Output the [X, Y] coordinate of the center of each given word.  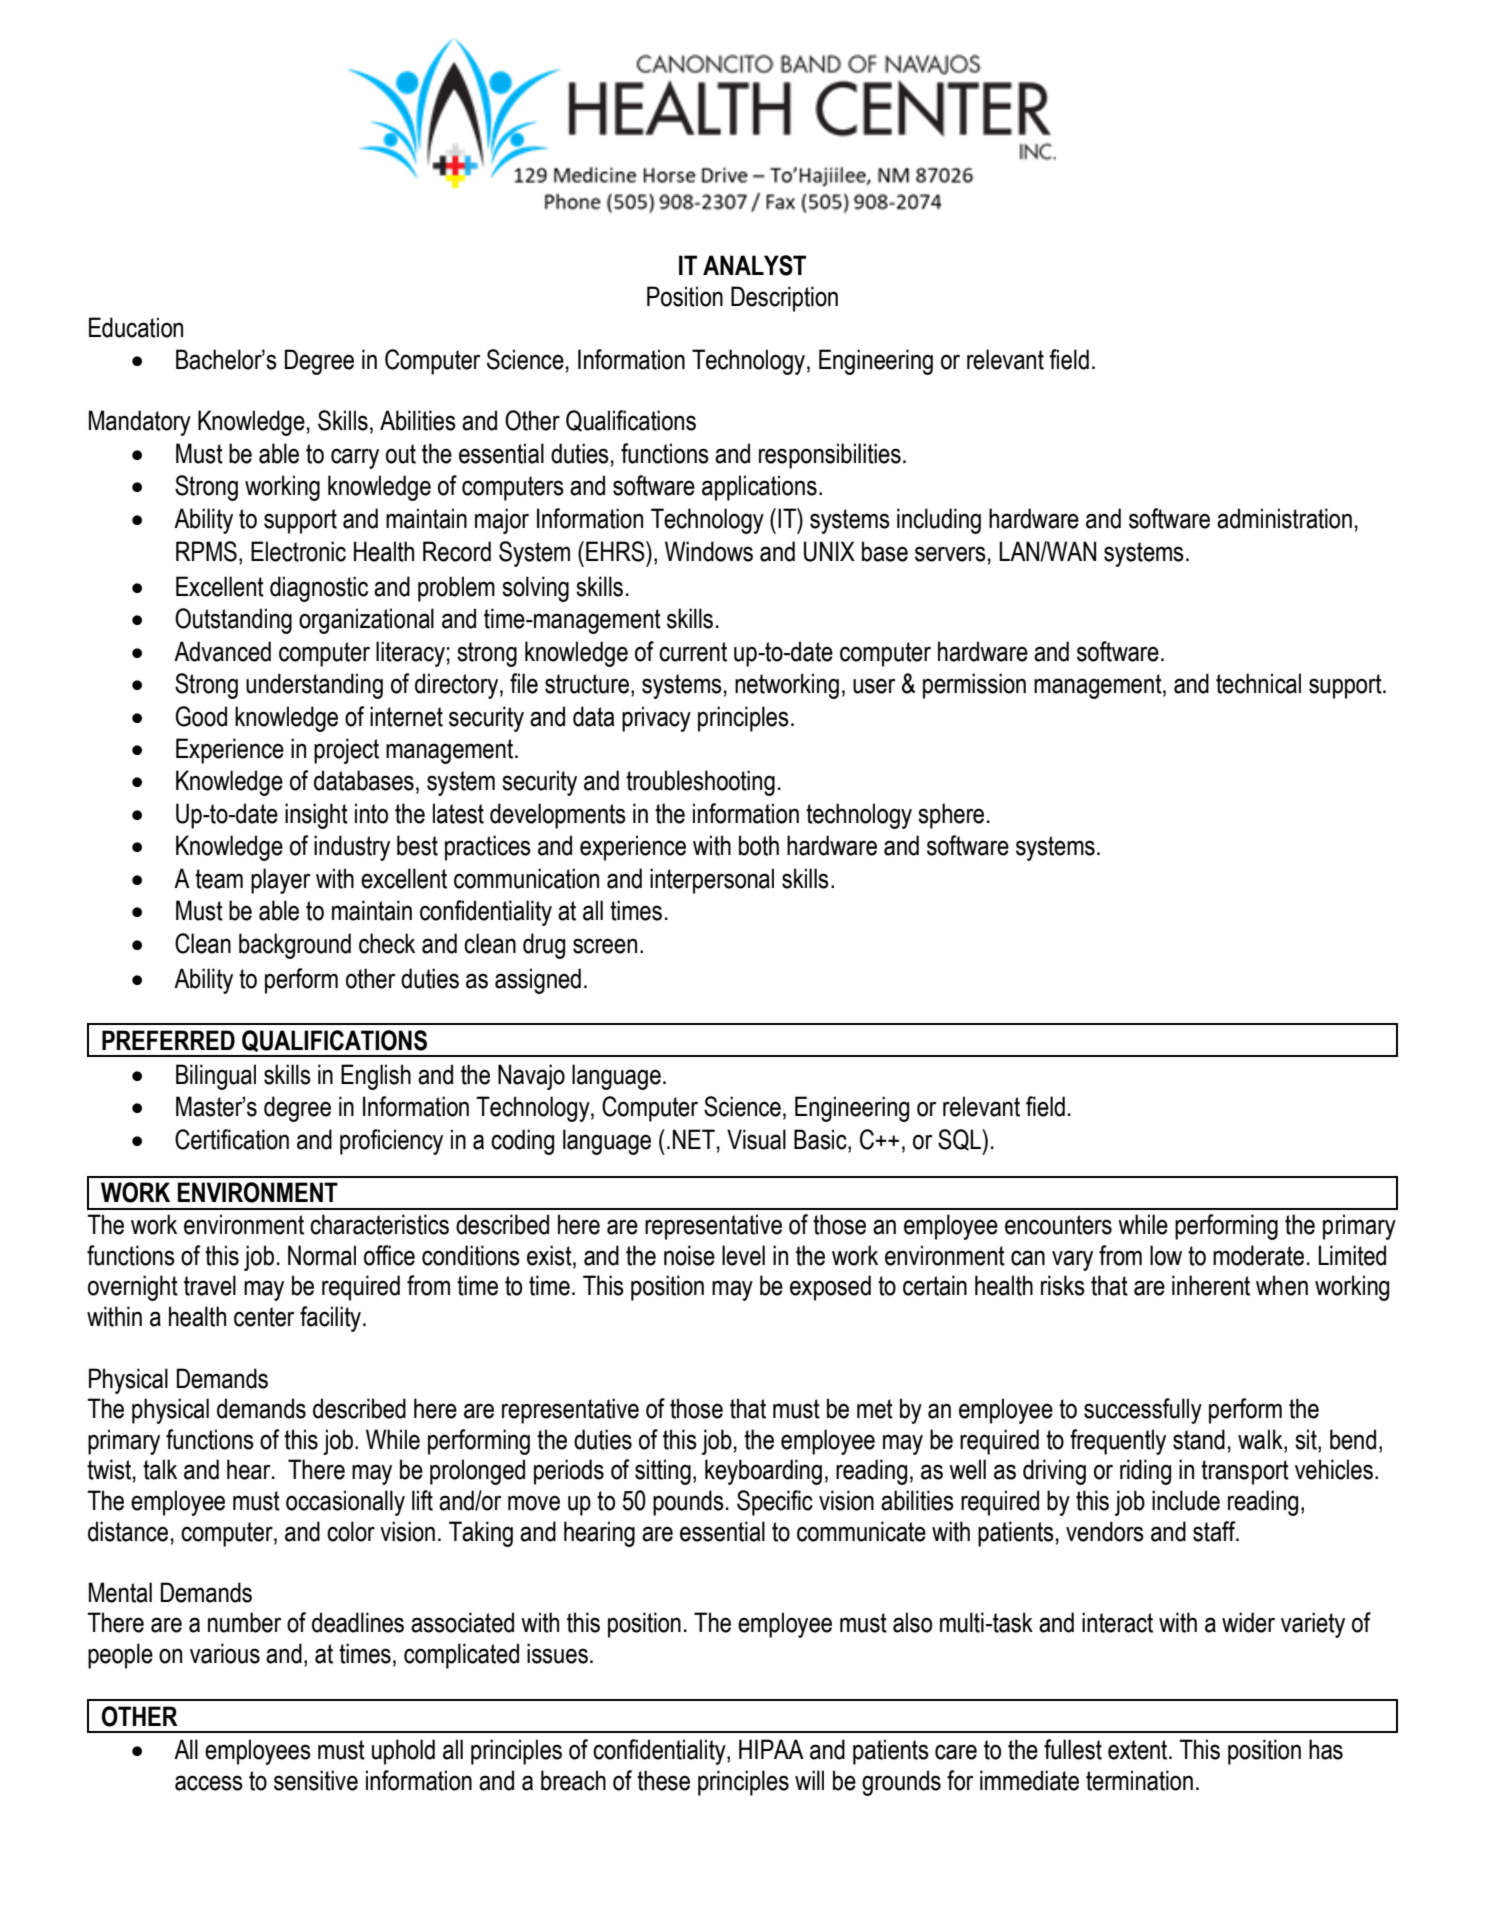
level [743, 1255]
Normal [322, 1255]
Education [136, 327]
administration [1284, 518]
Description [784, 299]
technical [1258, 683]
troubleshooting [700, 783]
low [1166, 1255]
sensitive [316, 1780]
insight [316, 816]
